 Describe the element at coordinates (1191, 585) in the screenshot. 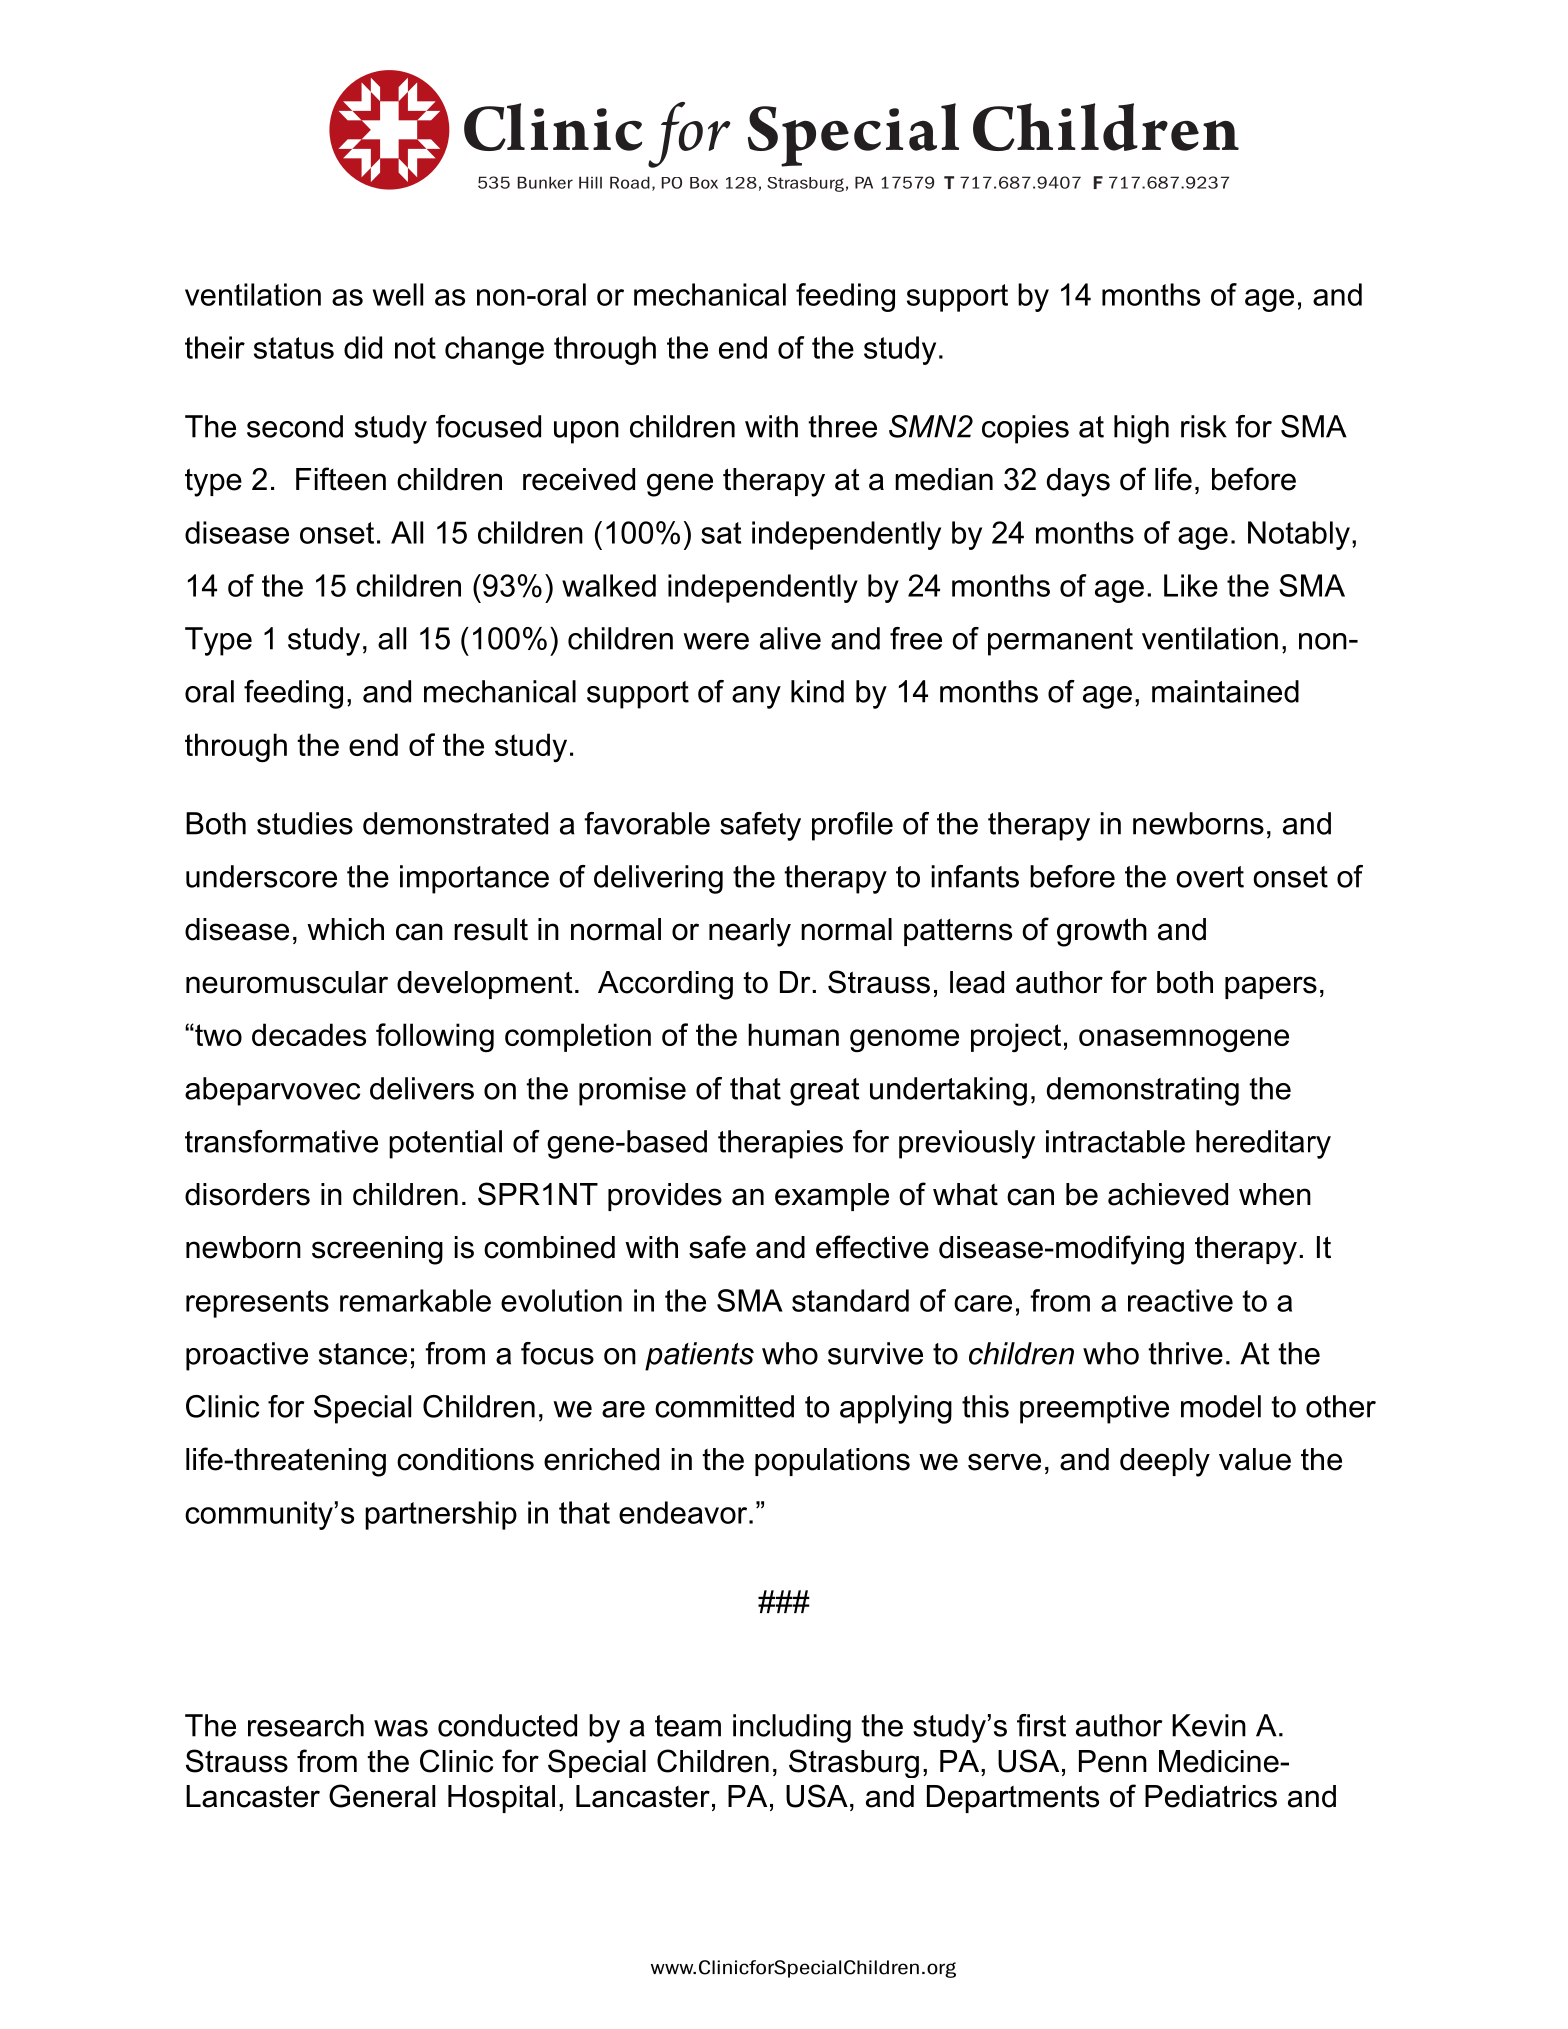

I see `Like` at that location.
